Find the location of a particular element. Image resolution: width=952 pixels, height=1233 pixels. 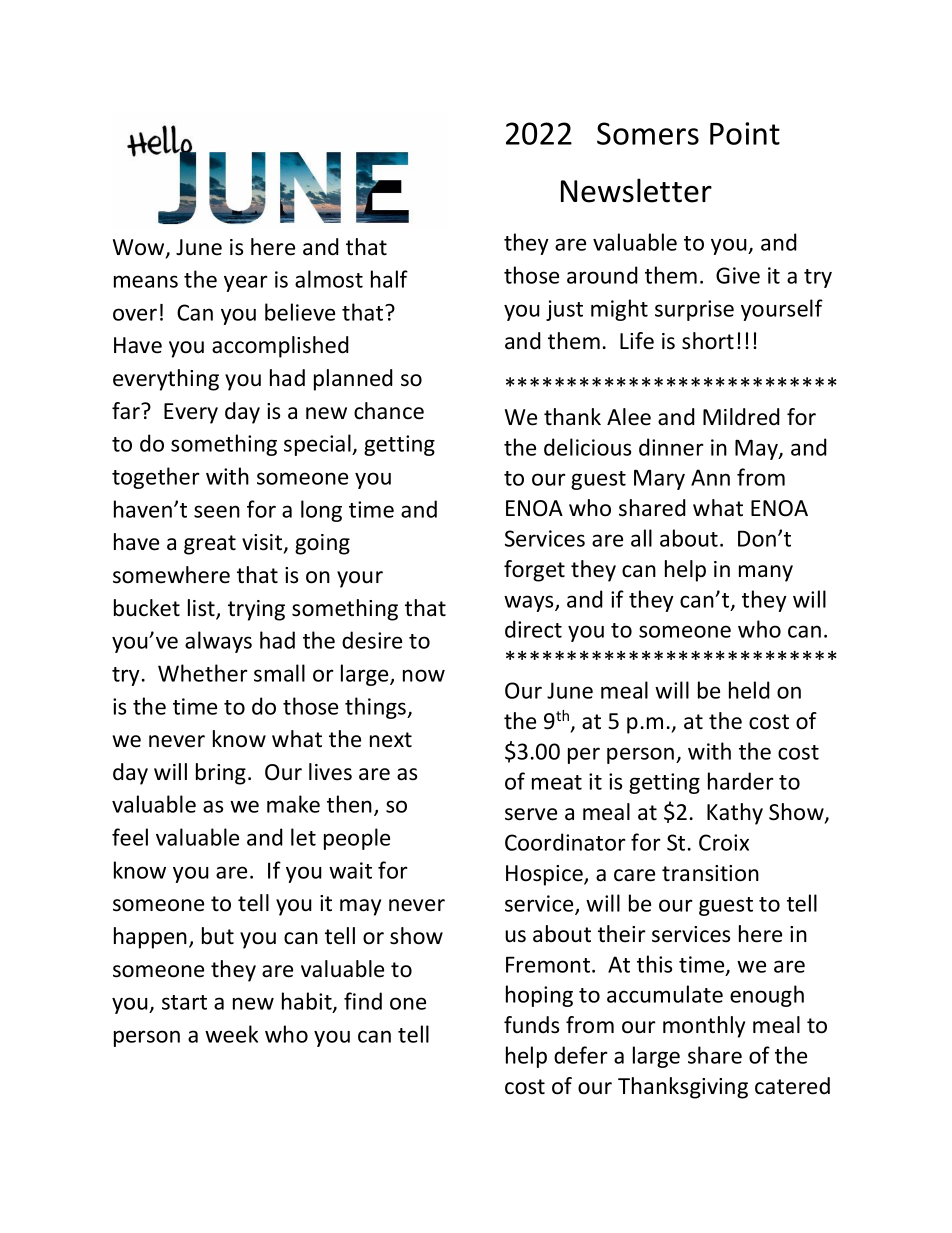

many is located at coordinates (766, 573).
